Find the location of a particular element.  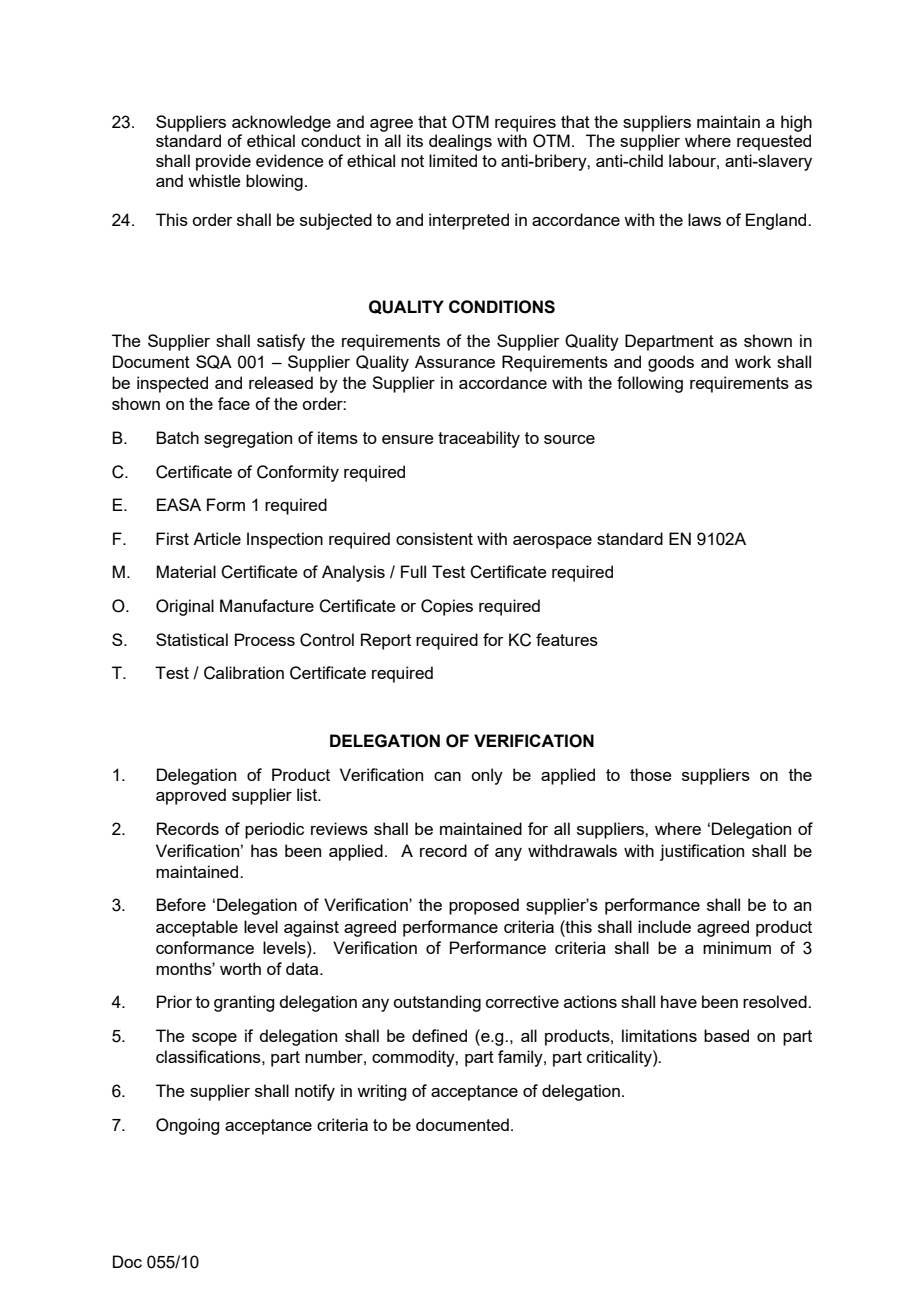

requested is located at coordinates (774, 142).
